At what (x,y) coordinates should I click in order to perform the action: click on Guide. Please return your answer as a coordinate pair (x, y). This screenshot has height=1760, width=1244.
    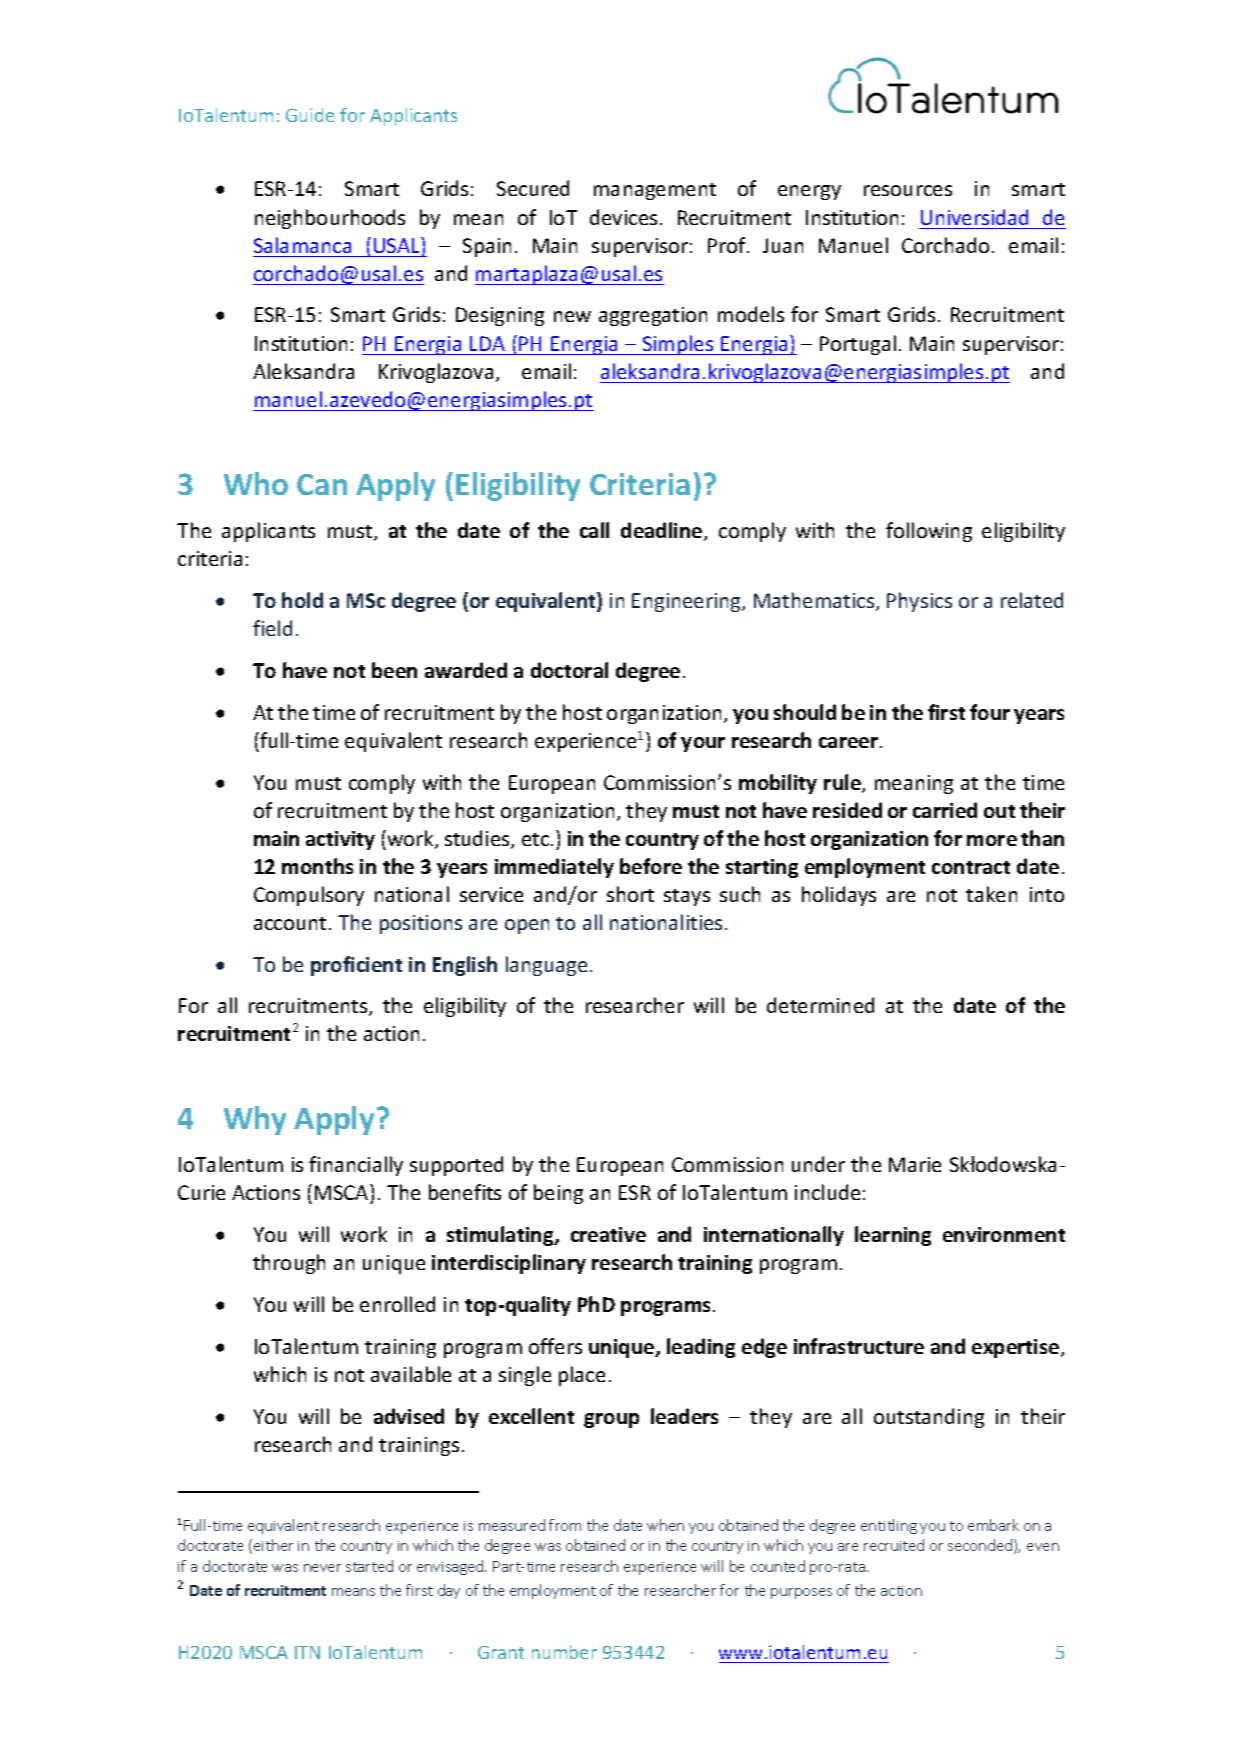
    Looking at the image, I should click on (310, 115).
